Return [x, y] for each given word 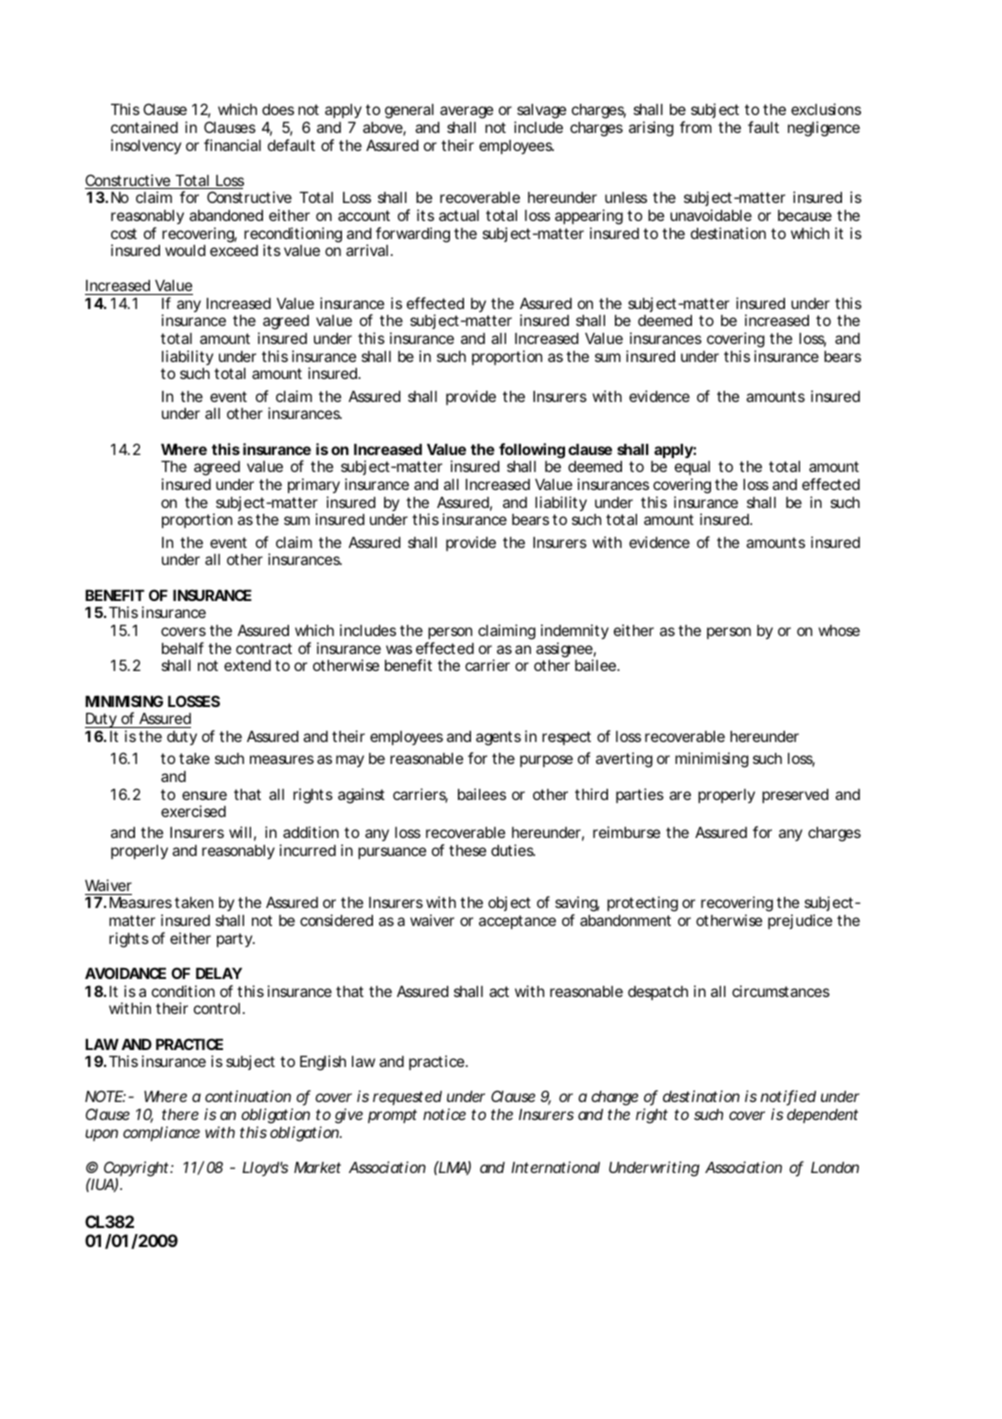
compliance [161, 1133]
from [696, 127]
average [466, 112]
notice [444, 1114]
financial [232, 145]
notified [788, 1097]
